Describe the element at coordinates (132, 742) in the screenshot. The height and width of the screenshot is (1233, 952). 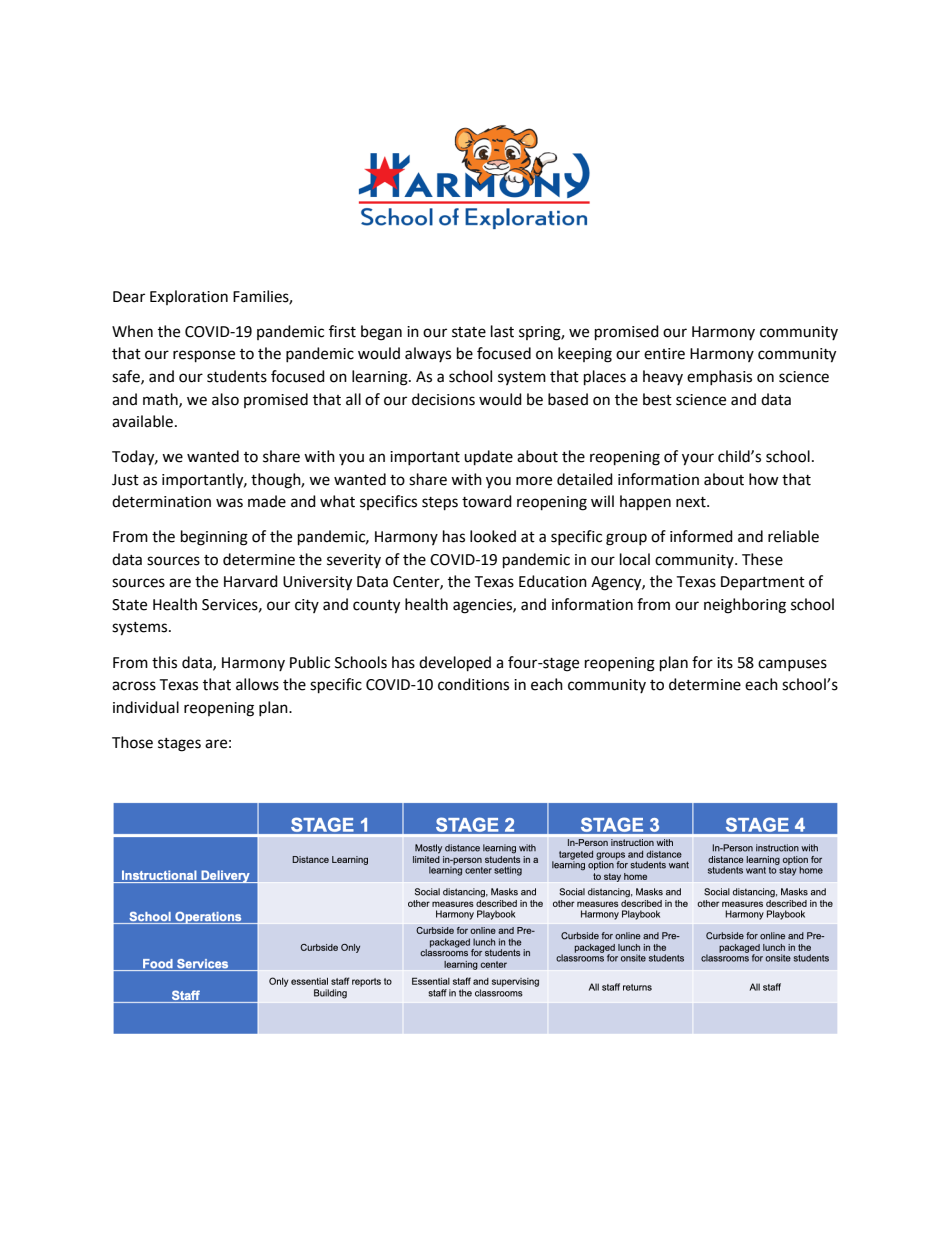
I see `Those` at that location.
